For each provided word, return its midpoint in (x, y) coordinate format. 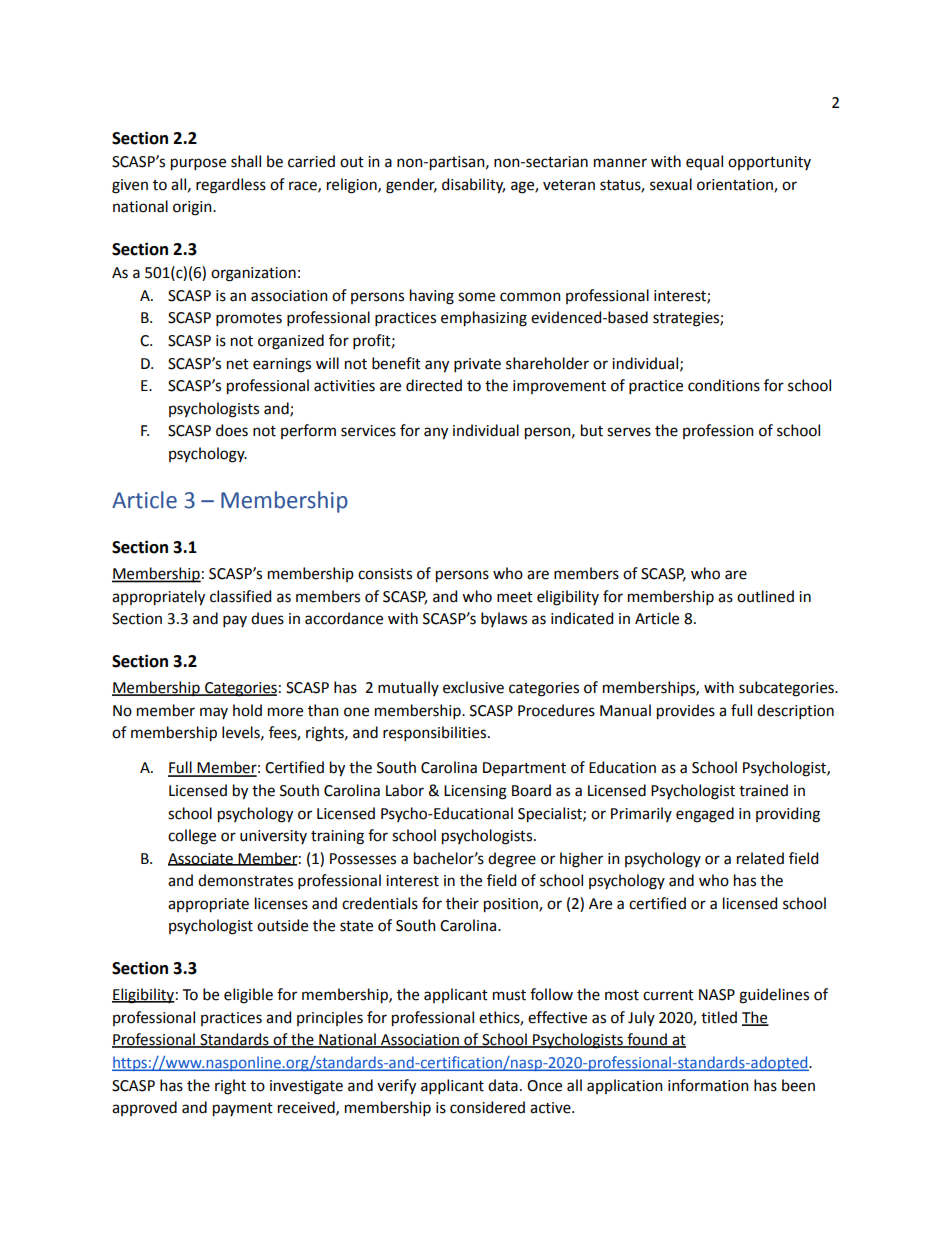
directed (434, 385)
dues (267, 618)
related (760, 858)
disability (473, 186)
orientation (736, 185)
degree (512, 860)
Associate (201, 859)
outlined (765, 596)
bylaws (504, 619)
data (503, 1085)
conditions (724, 385)
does (232, 430)
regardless (231, 186)
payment (243, 1110)
